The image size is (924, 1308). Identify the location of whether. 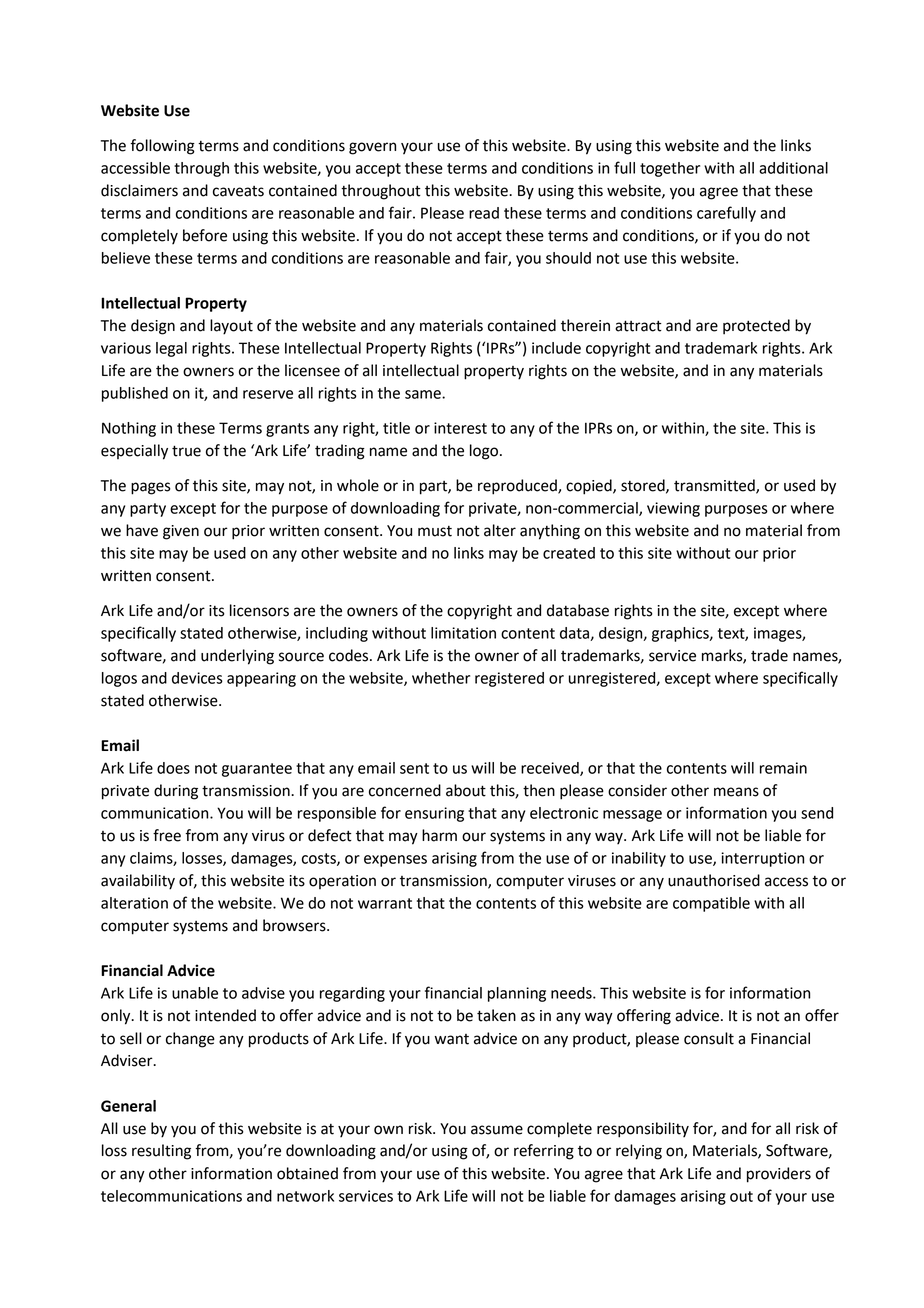
(441, 678).
